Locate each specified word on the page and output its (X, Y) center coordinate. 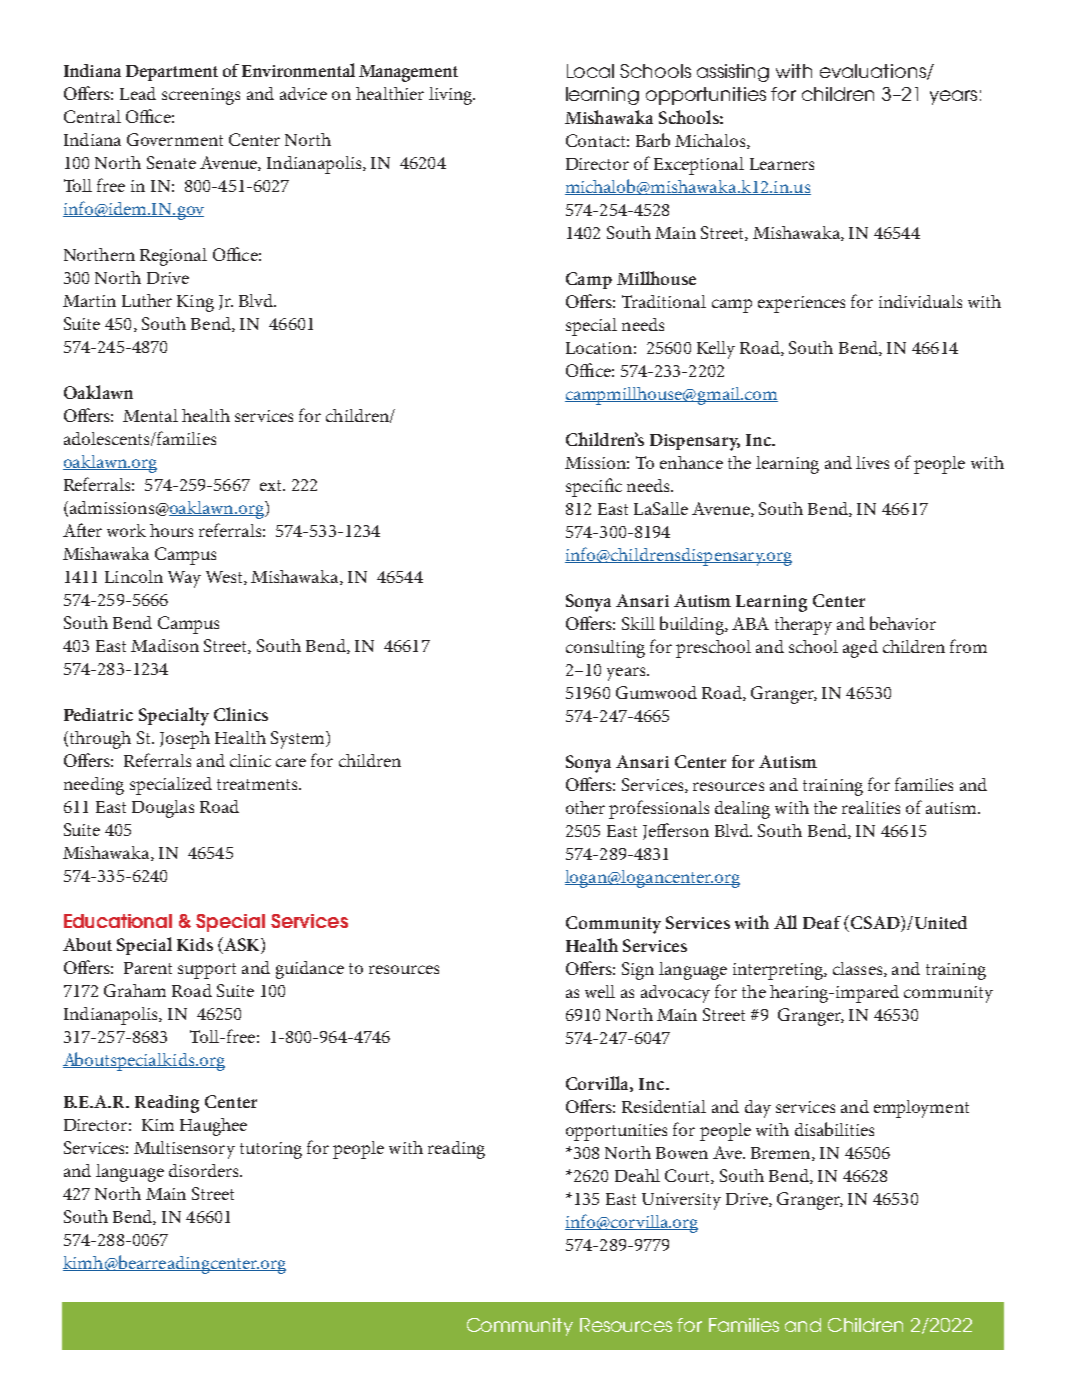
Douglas (163, 809)
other (585, 807)
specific (594, 487)
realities (871, 807)
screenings (201, 96)
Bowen (682, 1153)
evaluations (874, 72)
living (452, 96)
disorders (205, 1170)
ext (272, 485)
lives (872, 462)
